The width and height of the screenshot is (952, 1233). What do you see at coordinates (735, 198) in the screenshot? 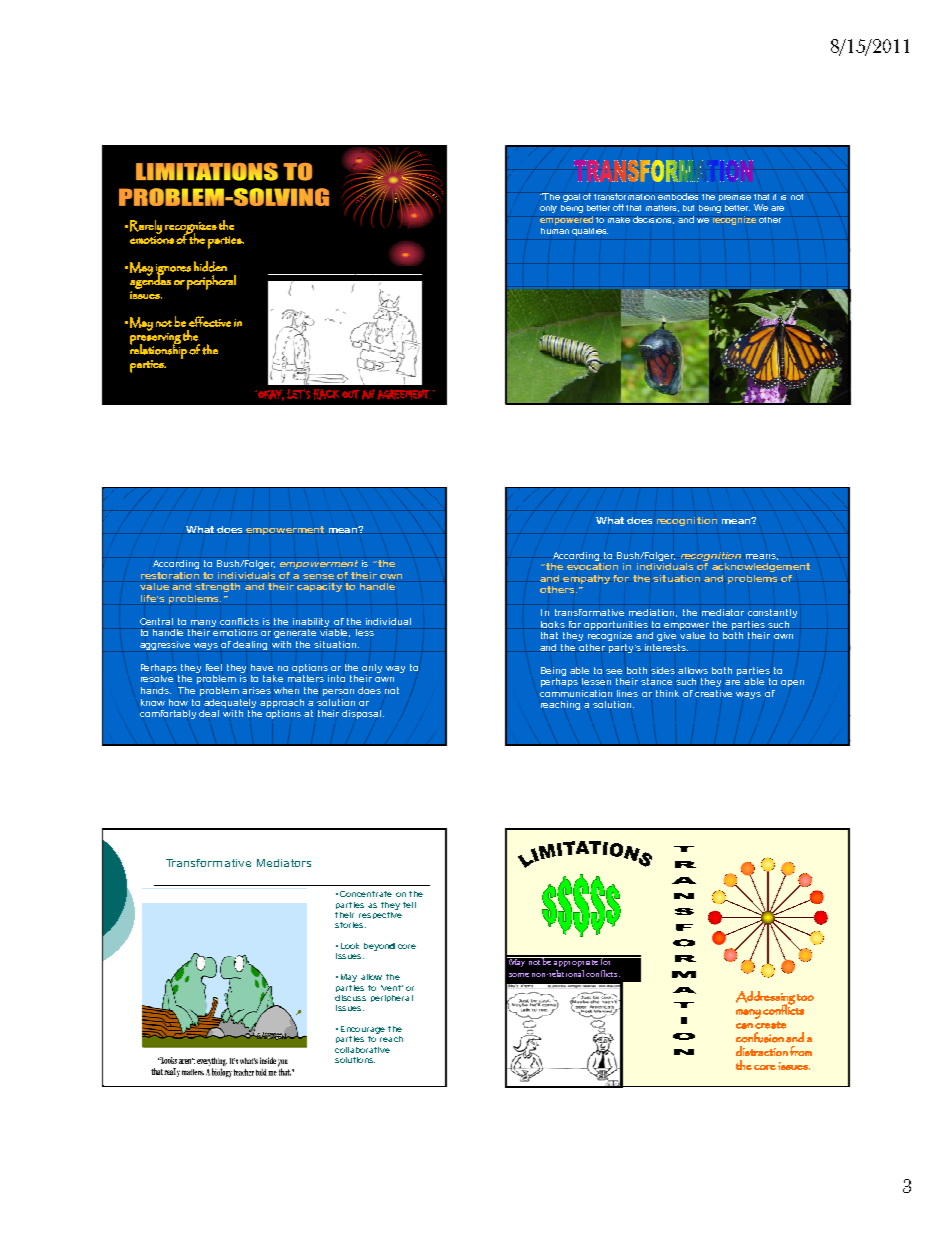
I see `premise` at bounding box center [735, 198].
